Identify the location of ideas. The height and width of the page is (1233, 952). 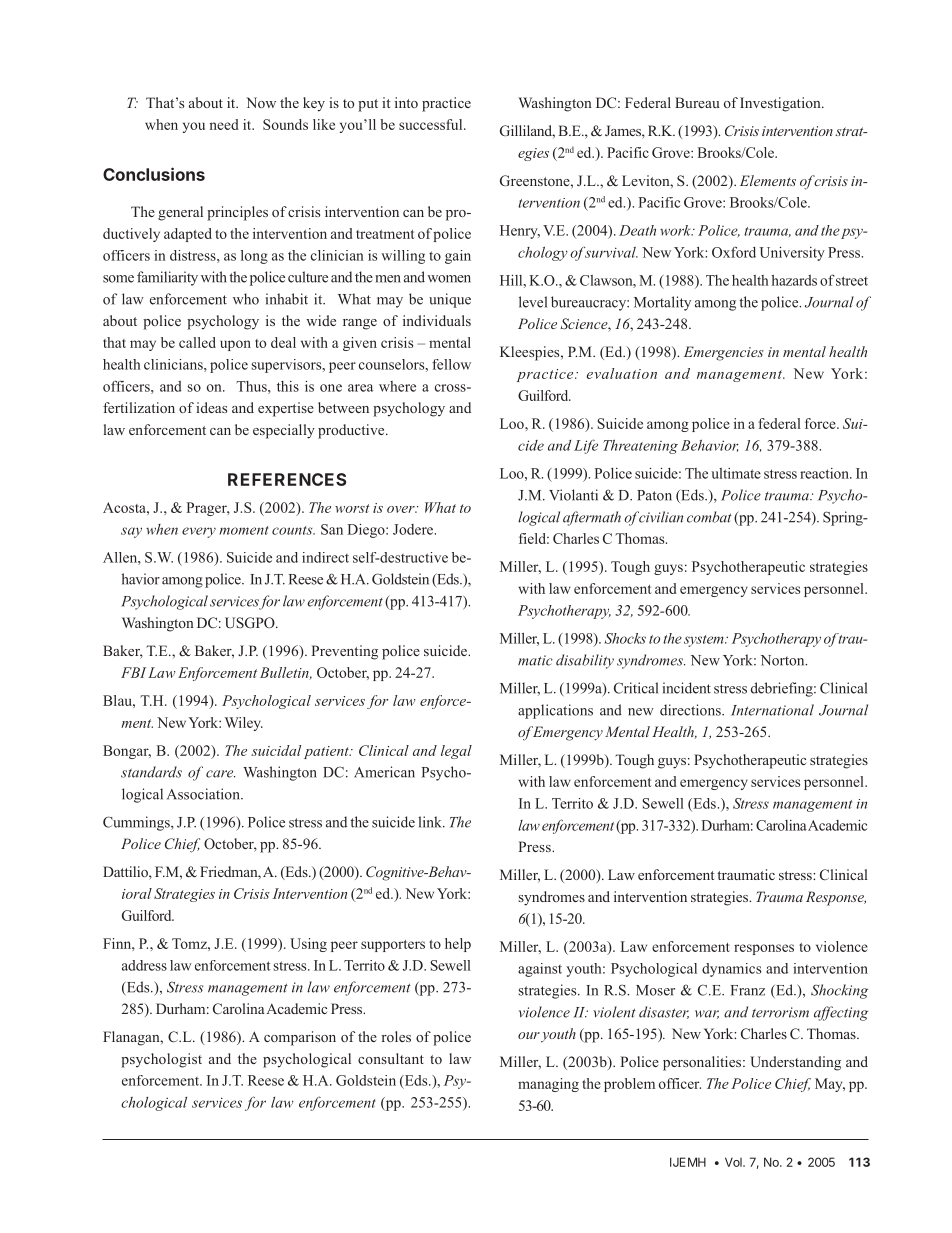
(211, 407).
